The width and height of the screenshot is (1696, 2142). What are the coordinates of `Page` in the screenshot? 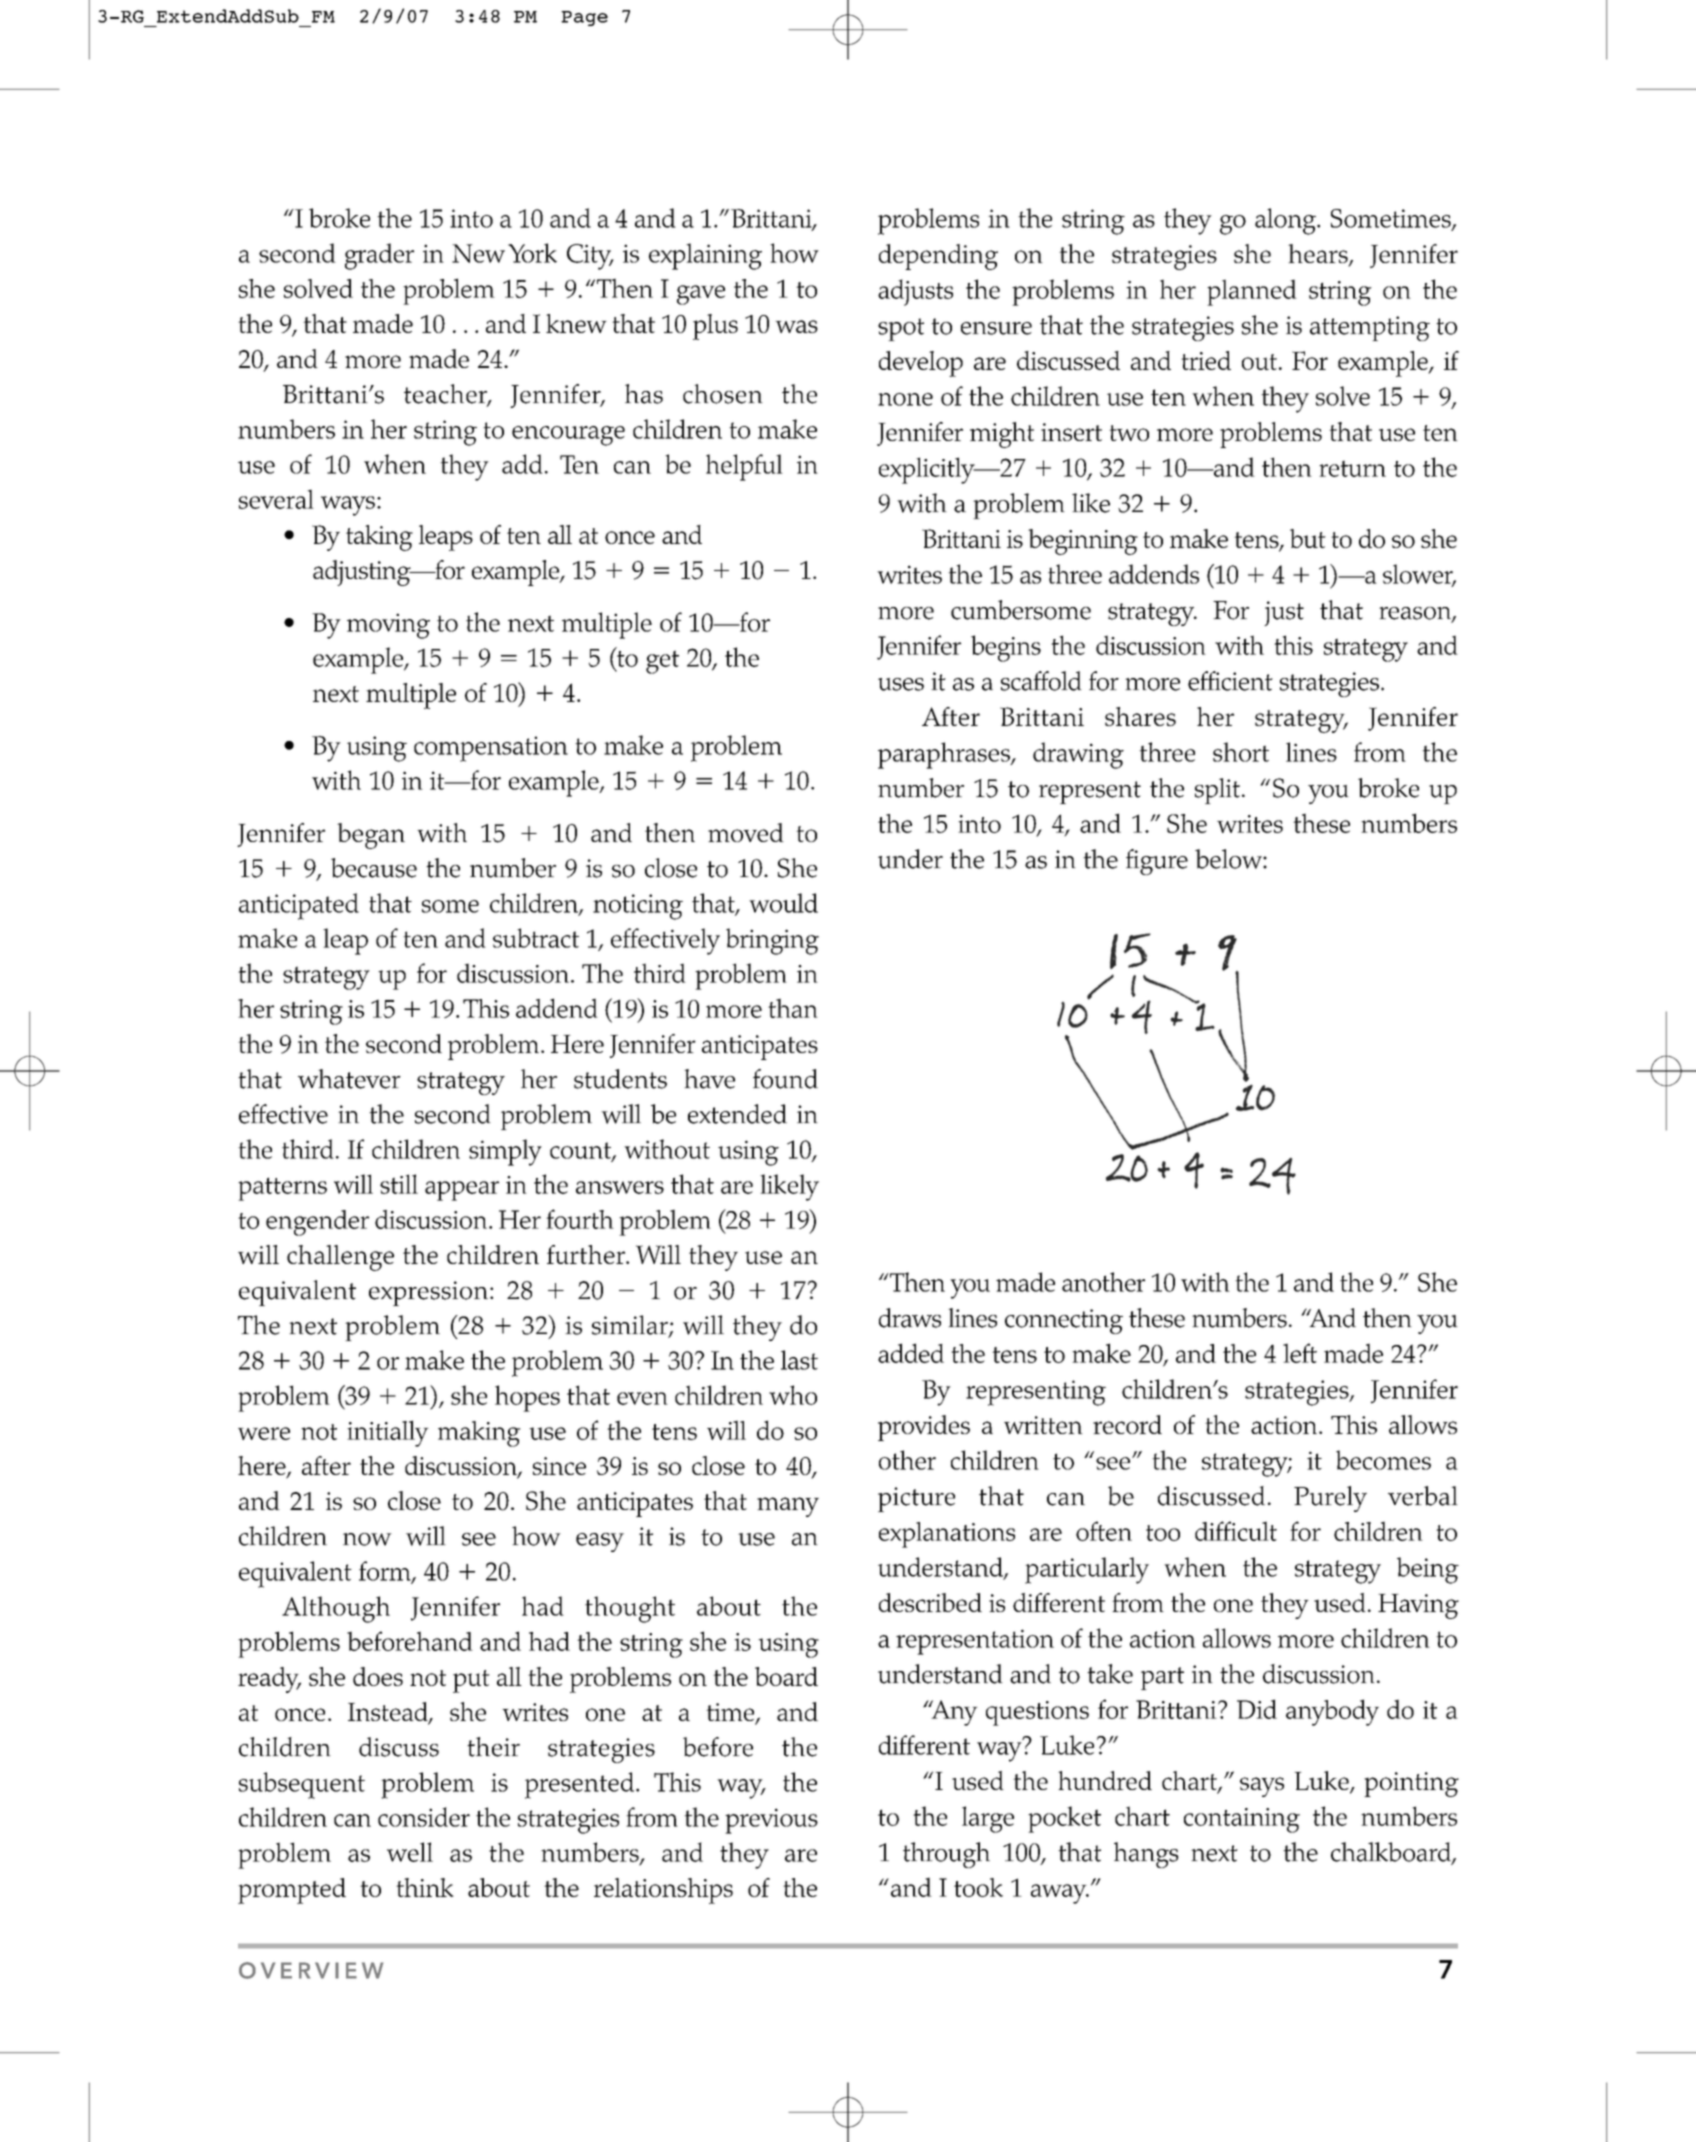 It's located at (584, 18).
